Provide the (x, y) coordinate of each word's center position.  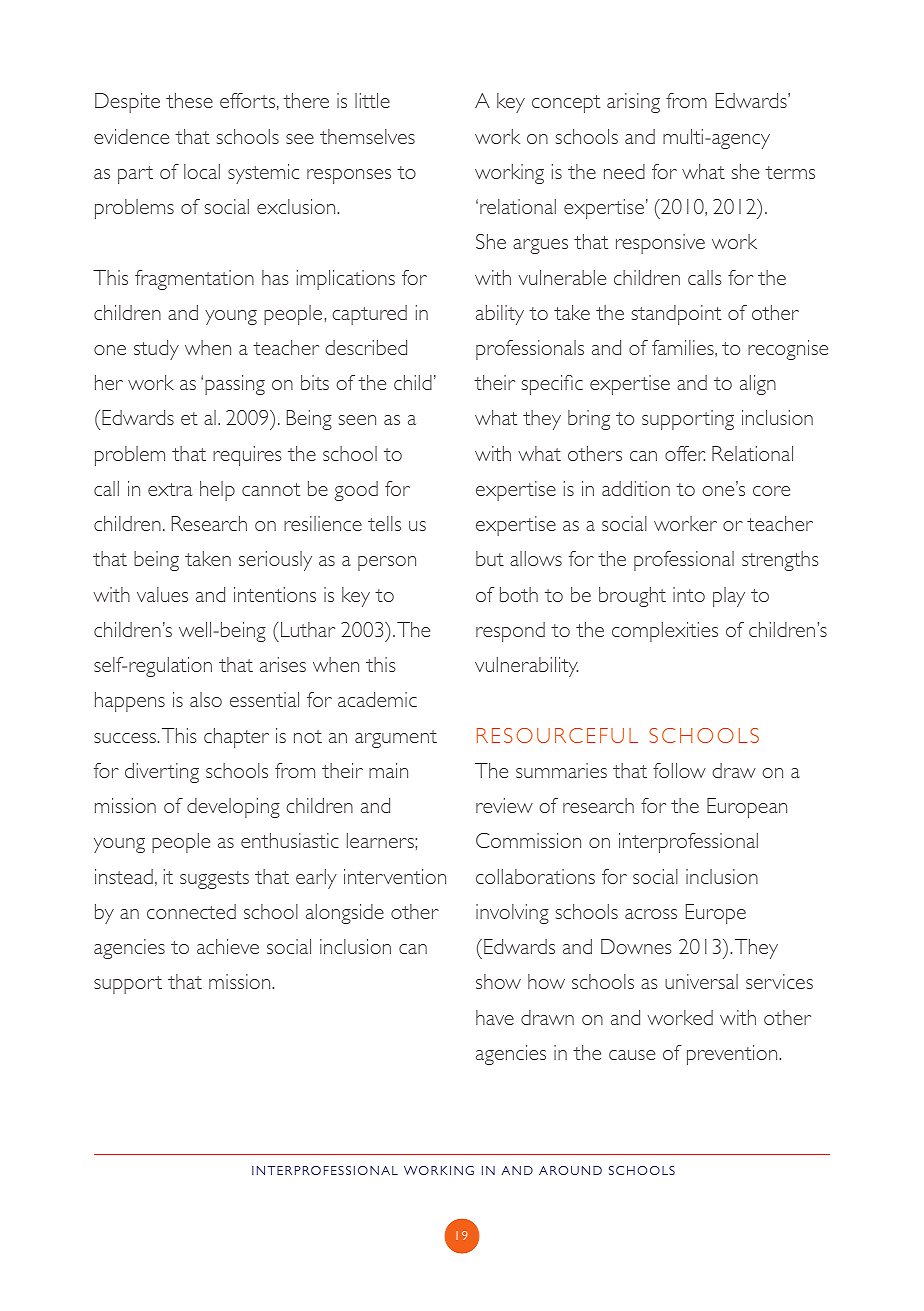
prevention (732, 1055)
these (189, 100)
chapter (236, 738)
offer (685, 453)
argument (396, 739)
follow (679, 770)
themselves (367, 136)
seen (357, 420)
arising (633, 103)
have (495, 1017)
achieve (228, 946)
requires (247, 456)
